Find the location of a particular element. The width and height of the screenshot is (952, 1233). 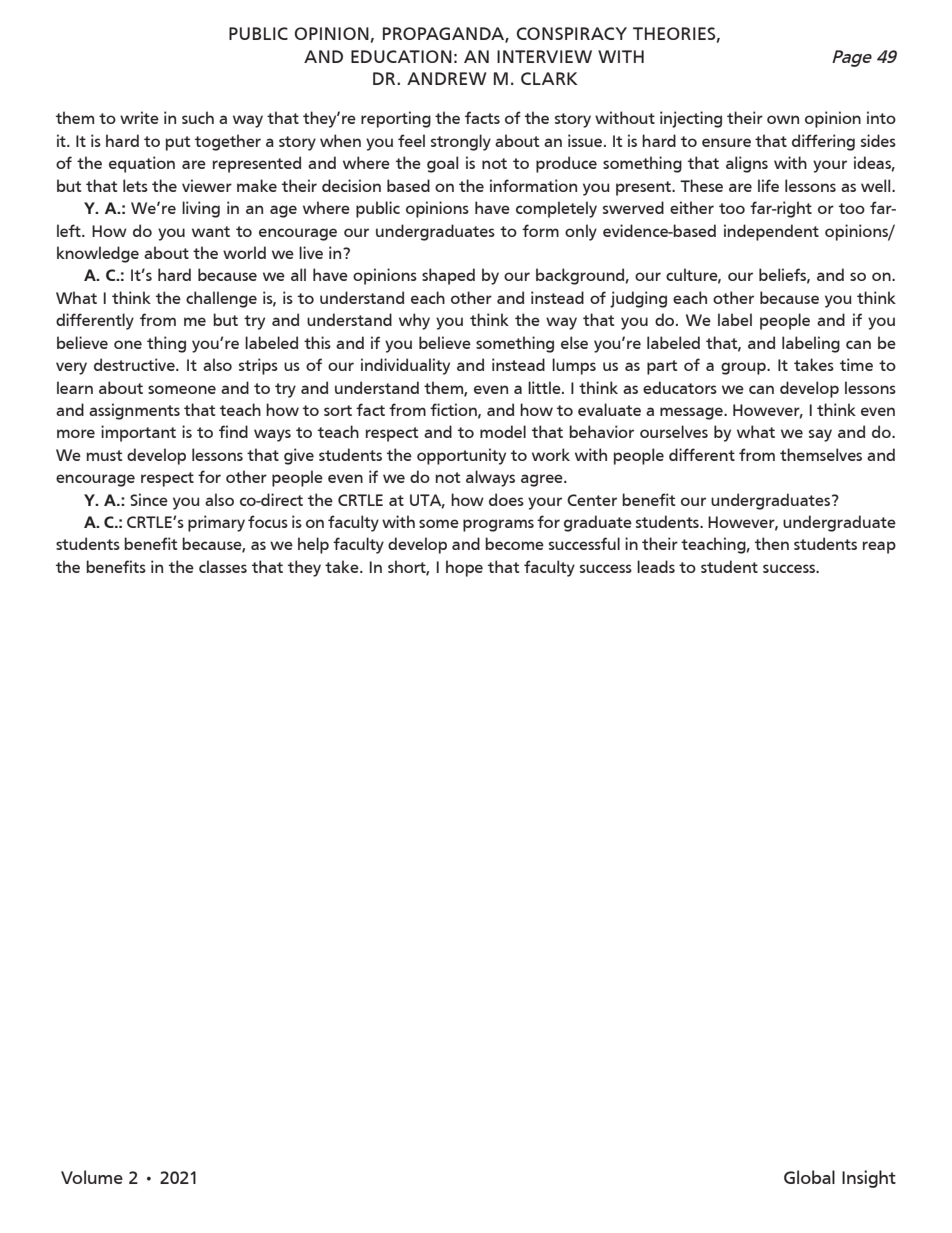

ANDREW is located at coordinates (446, 78).
